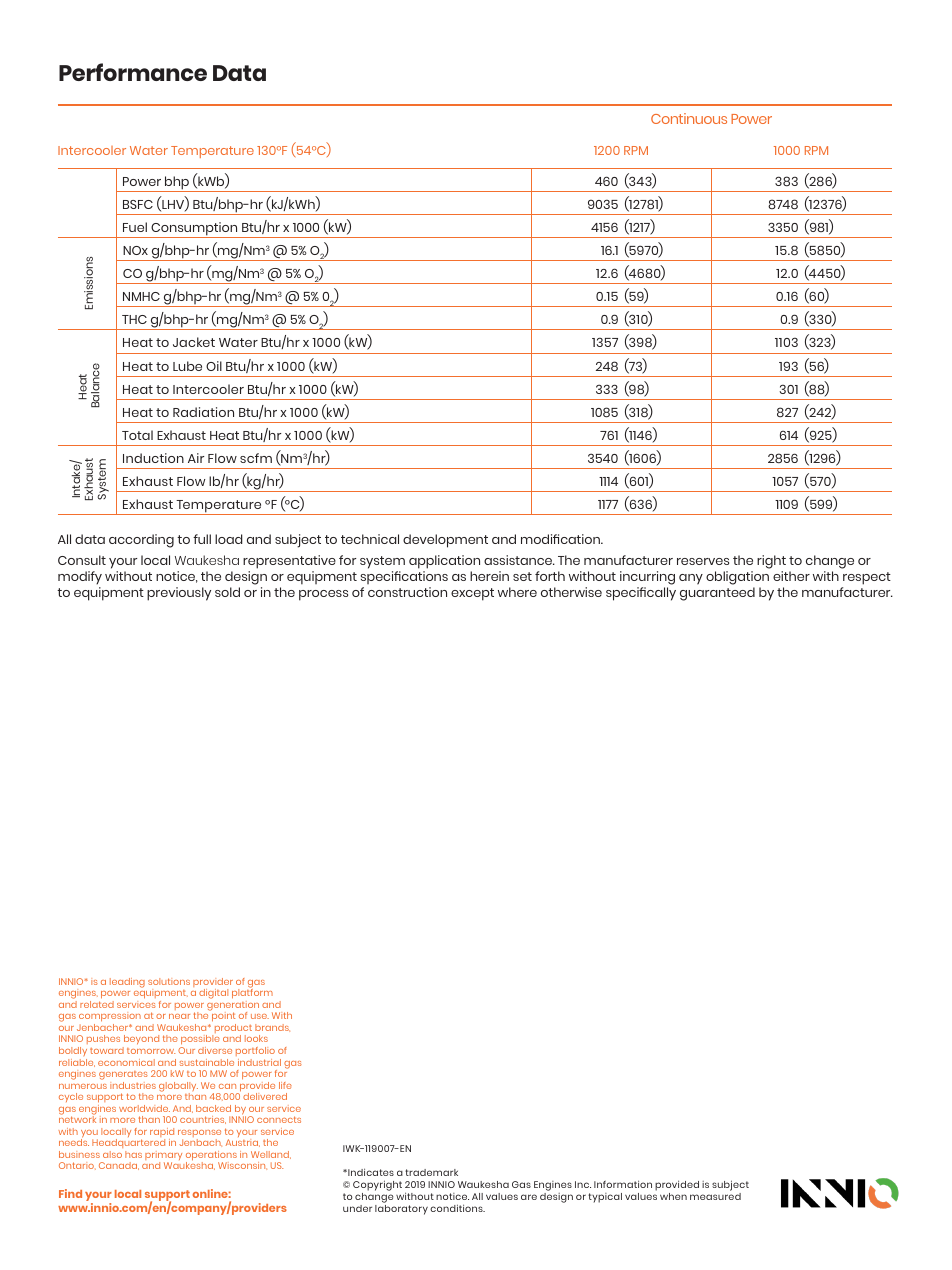 The height and width of the screenshot is (1270, 952). Describe the element at coordinates (163, 1157) in the screenshot. I see `primary` at that location.
